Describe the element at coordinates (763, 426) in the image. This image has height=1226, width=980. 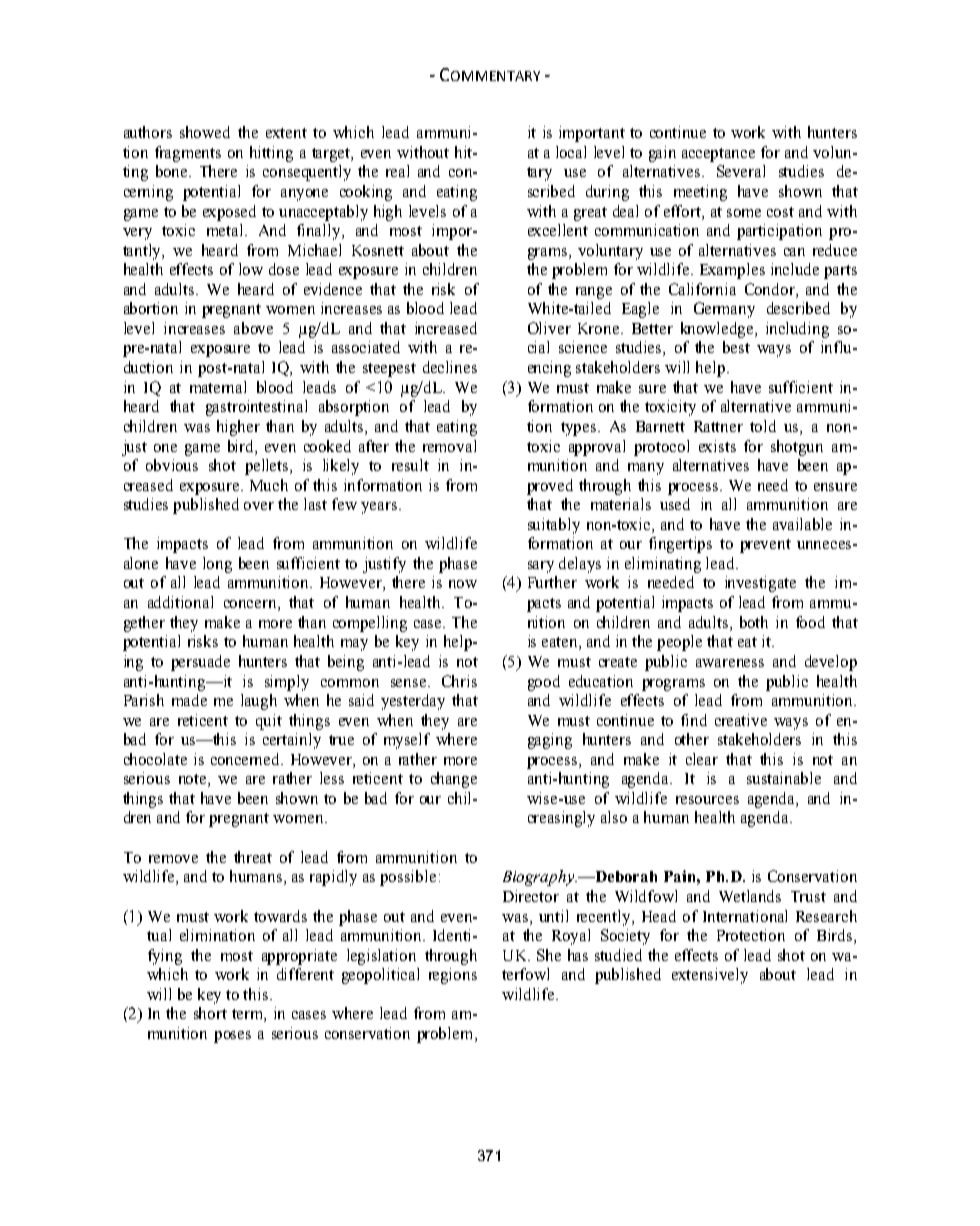
I see `told` at that location.
